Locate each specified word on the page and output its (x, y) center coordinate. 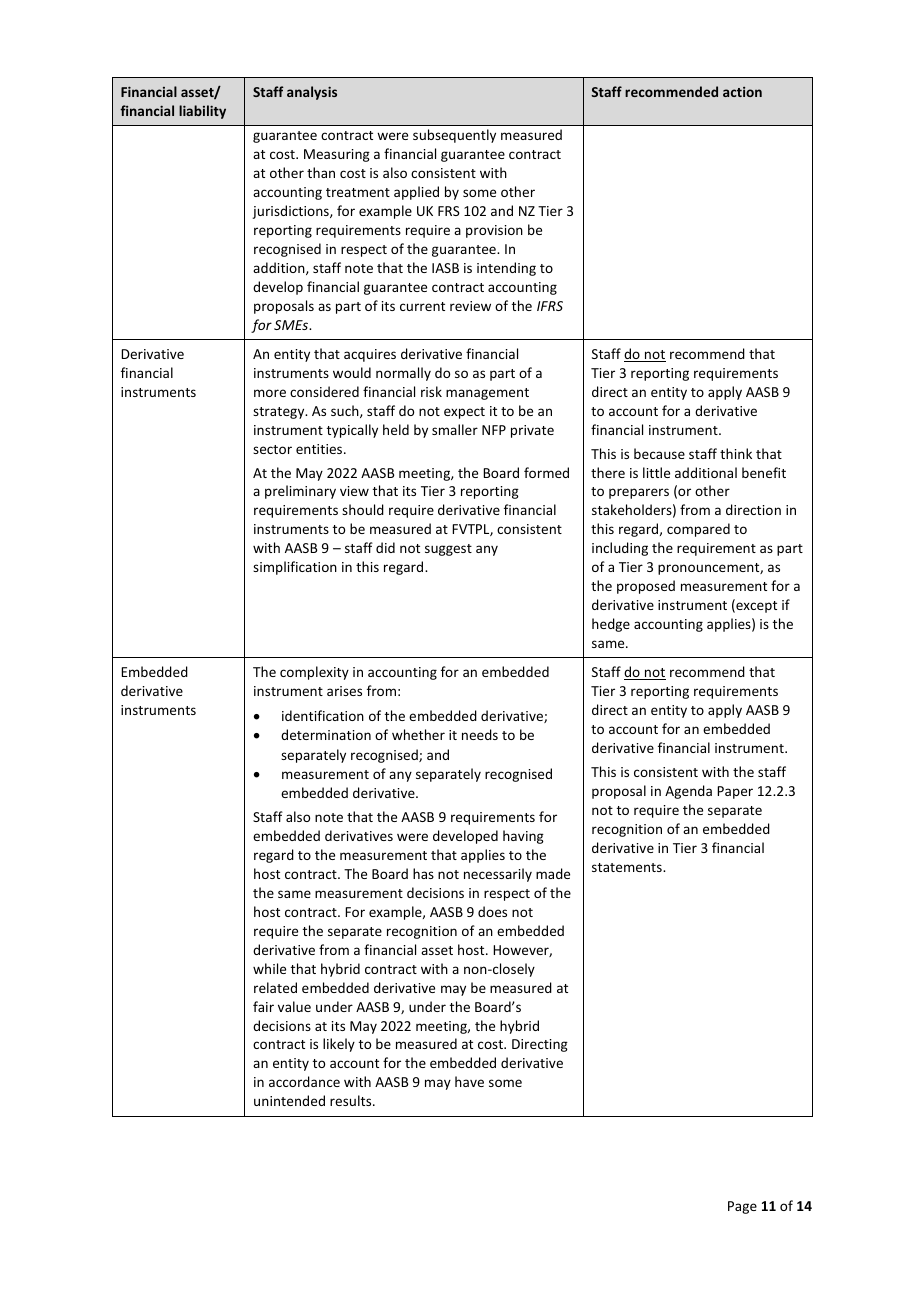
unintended (289, 1100)
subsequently (454, 136)
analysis (312, 93)
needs (480, 734)
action (742, 92)
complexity (314, 673)
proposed (646, 587)
